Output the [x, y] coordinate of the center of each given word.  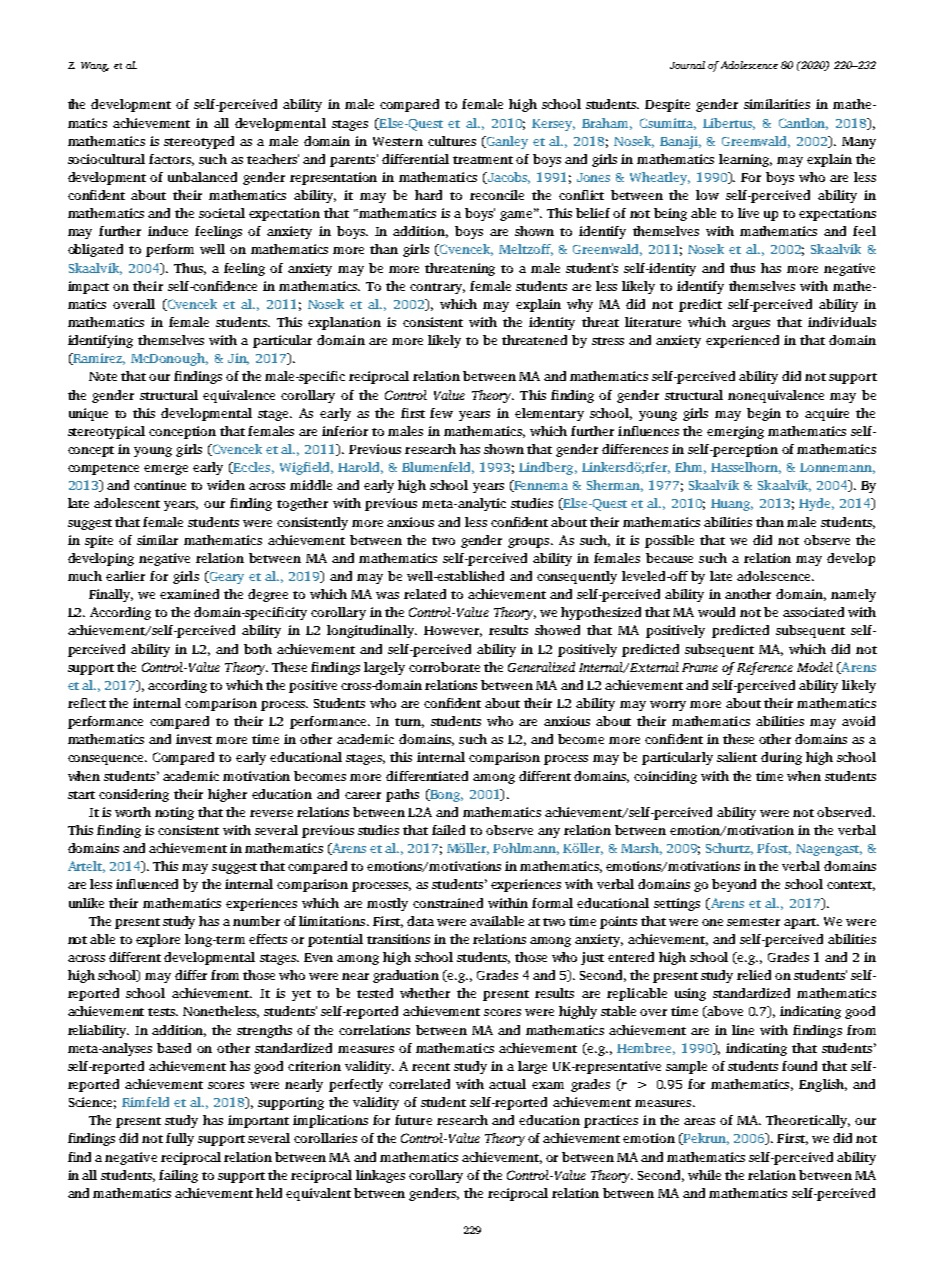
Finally [111, 595]
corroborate [444, 667]
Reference [765, 668]
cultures [452, 141]
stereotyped [199, 142]
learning [745, 160]
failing [178, 1176]
